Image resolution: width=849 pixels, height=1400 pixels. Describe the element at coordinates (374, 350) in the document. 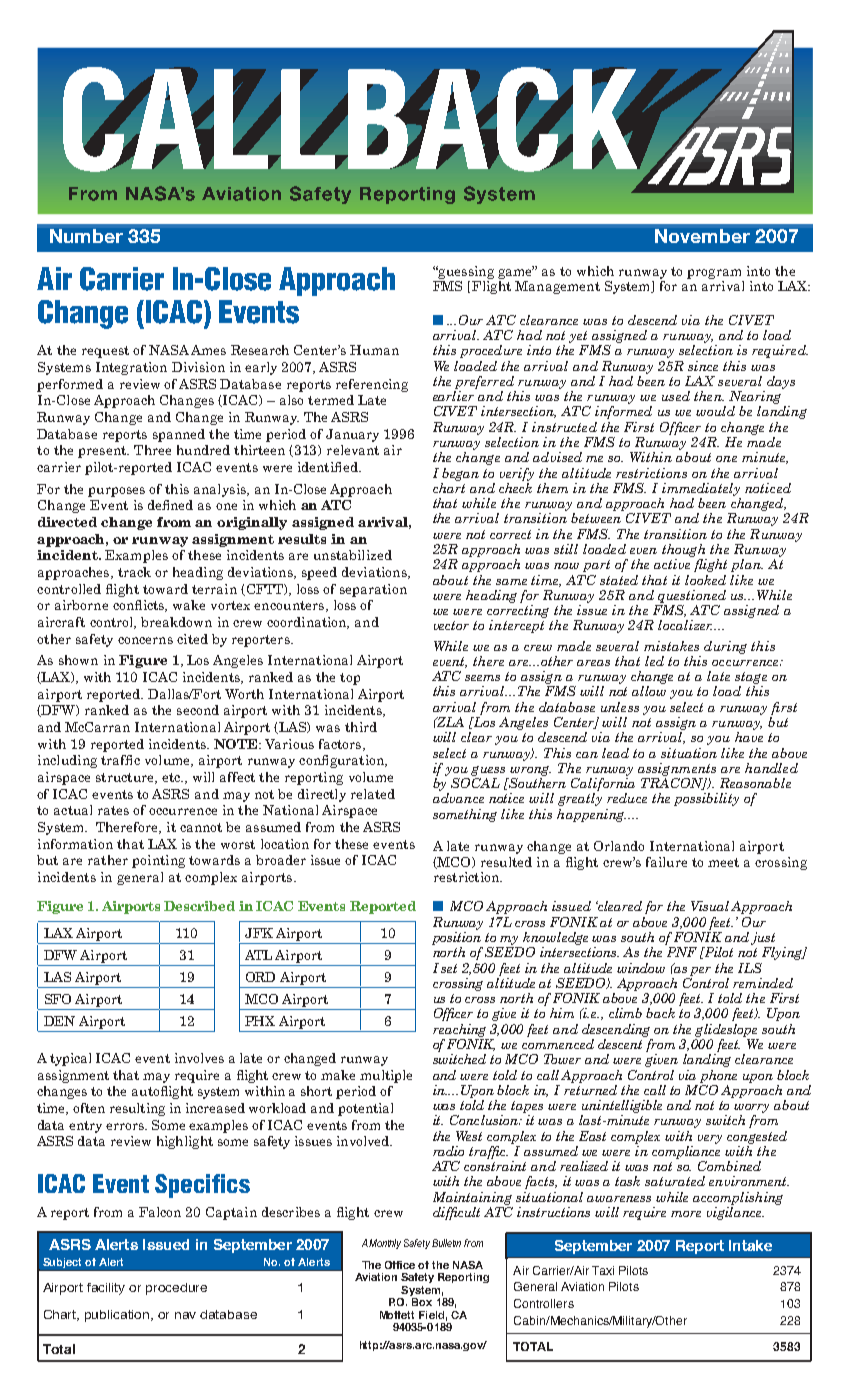

I see `Human` at that location.
